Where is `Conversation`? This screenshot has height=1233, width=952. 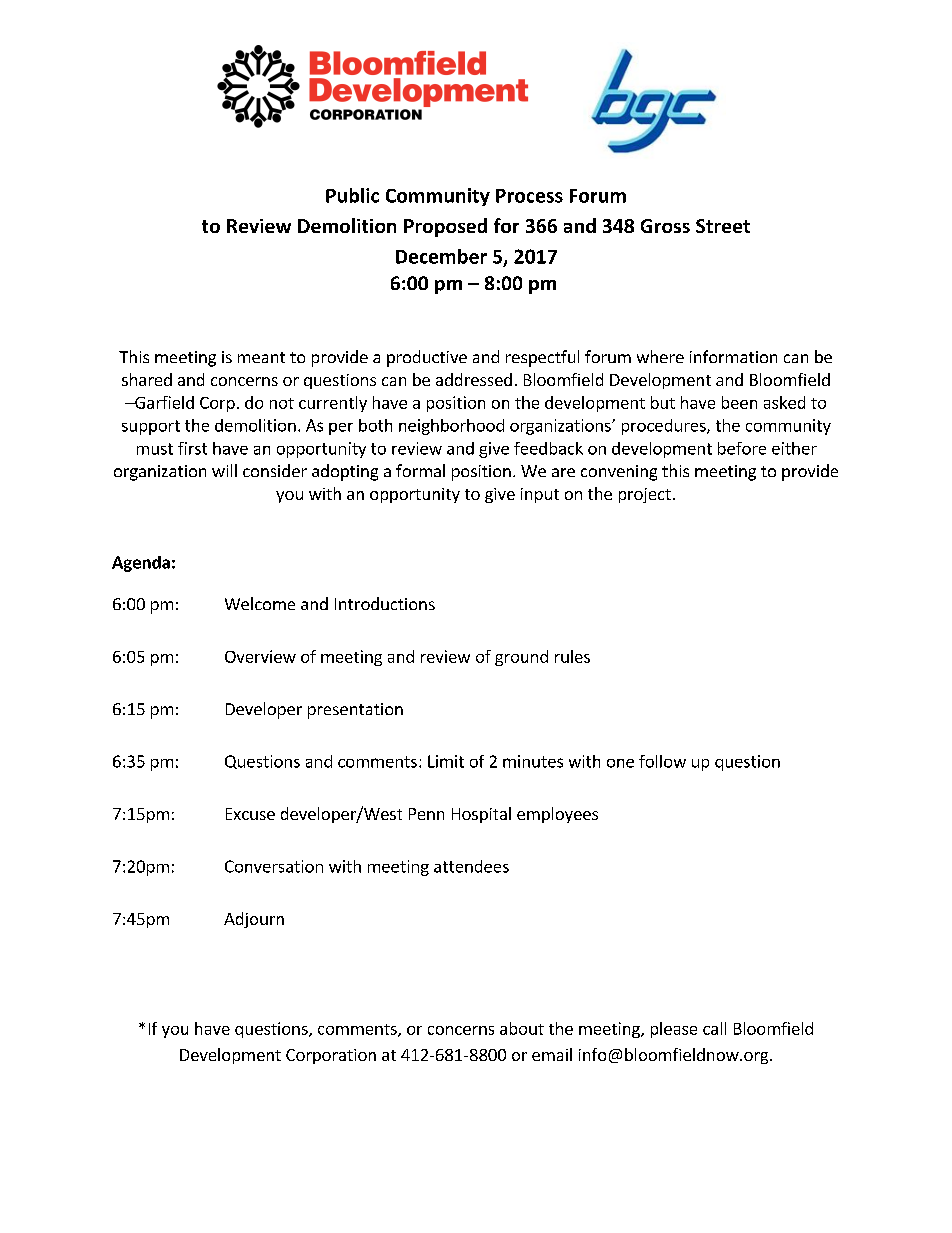 Conversation is located at coordinates (274, 866).
